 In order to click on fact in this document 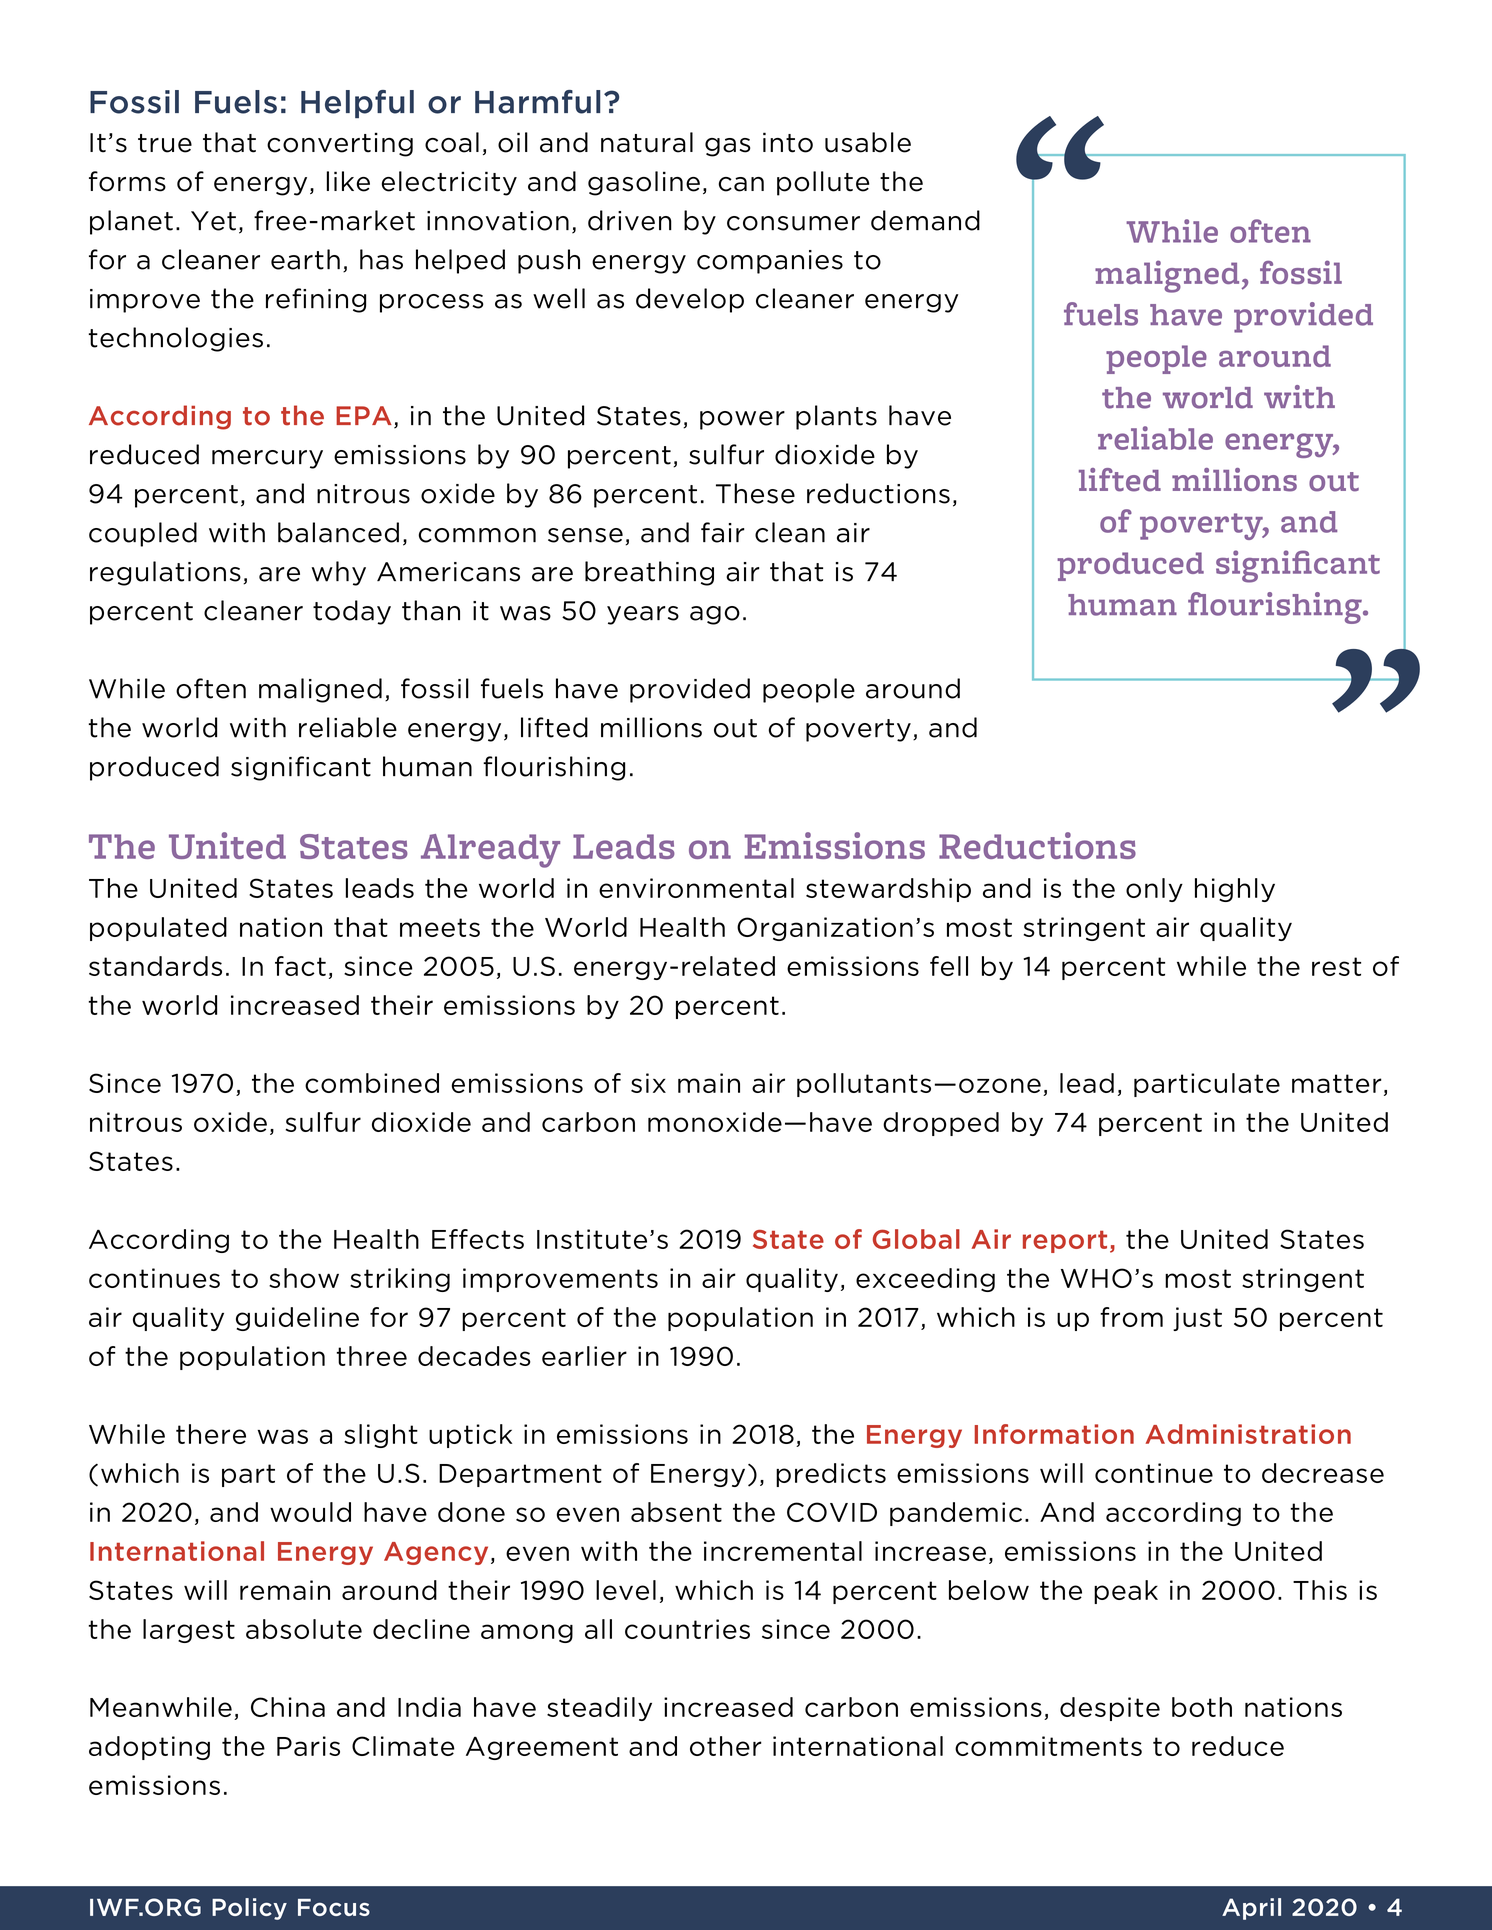, I will do `click(300, 966)`.
